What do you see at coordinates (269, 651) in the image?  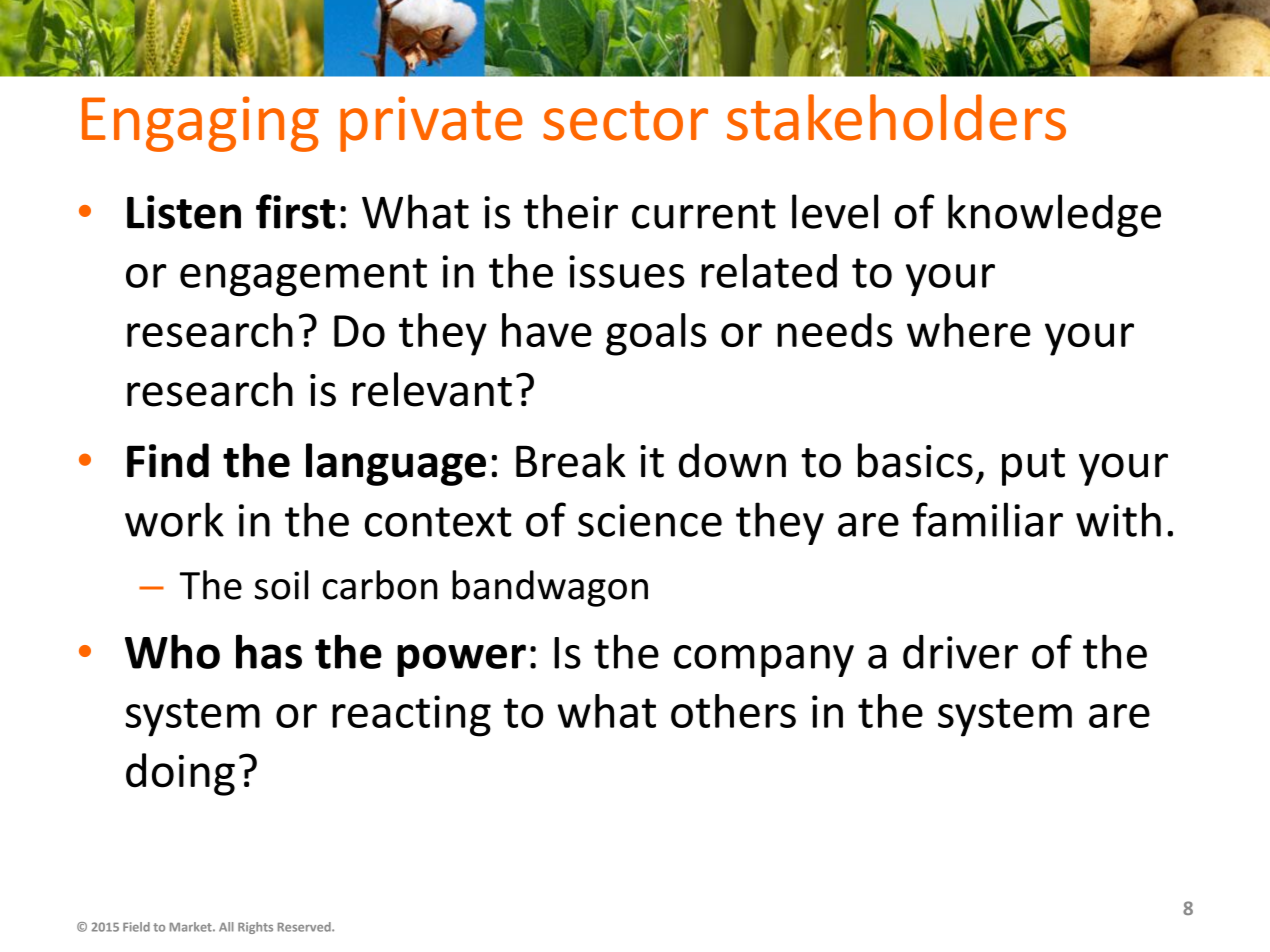 I see `has` at bounding box center [269, 651].
